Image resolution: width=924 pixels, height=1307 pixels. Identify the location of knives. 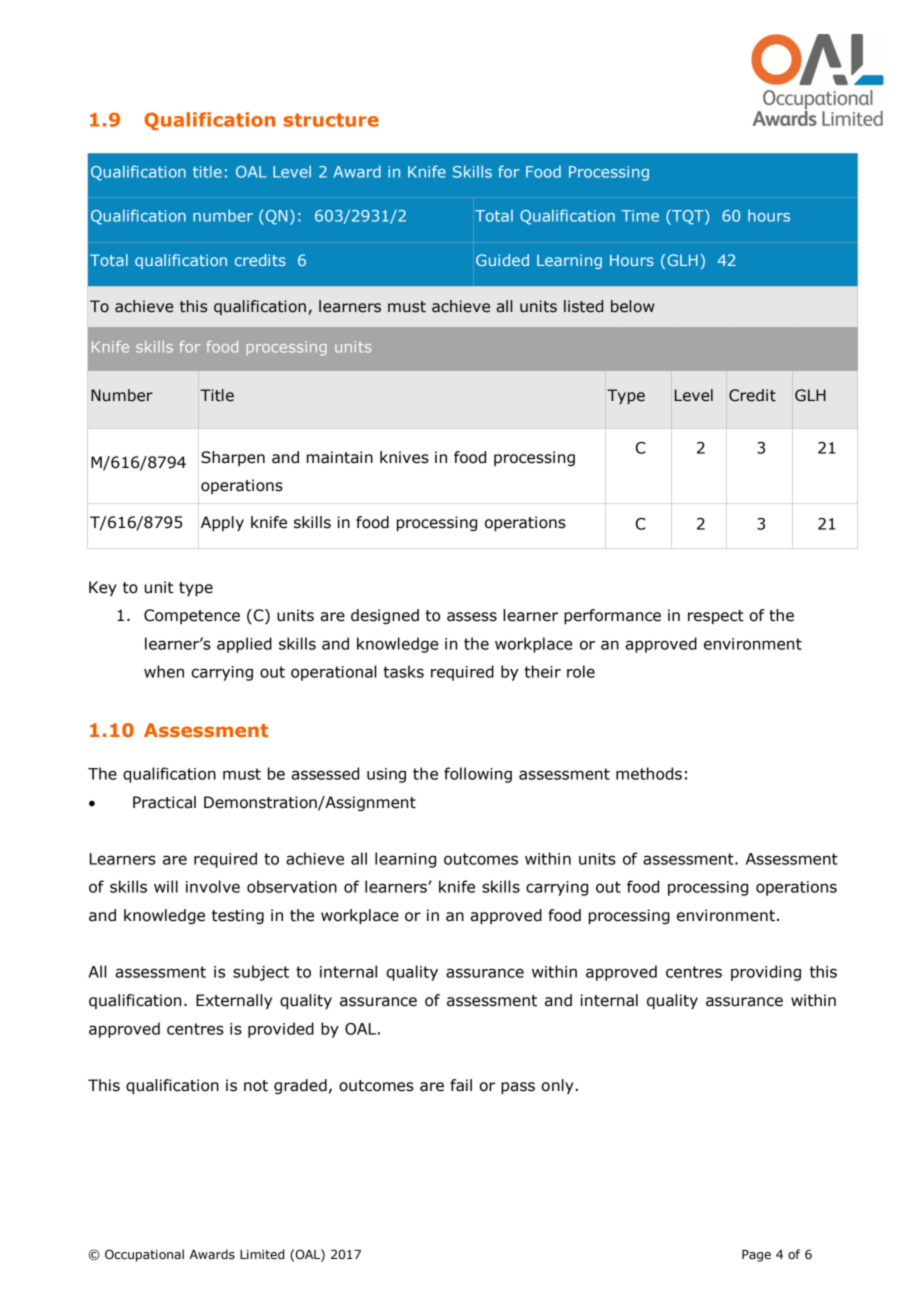
(404, 457).
